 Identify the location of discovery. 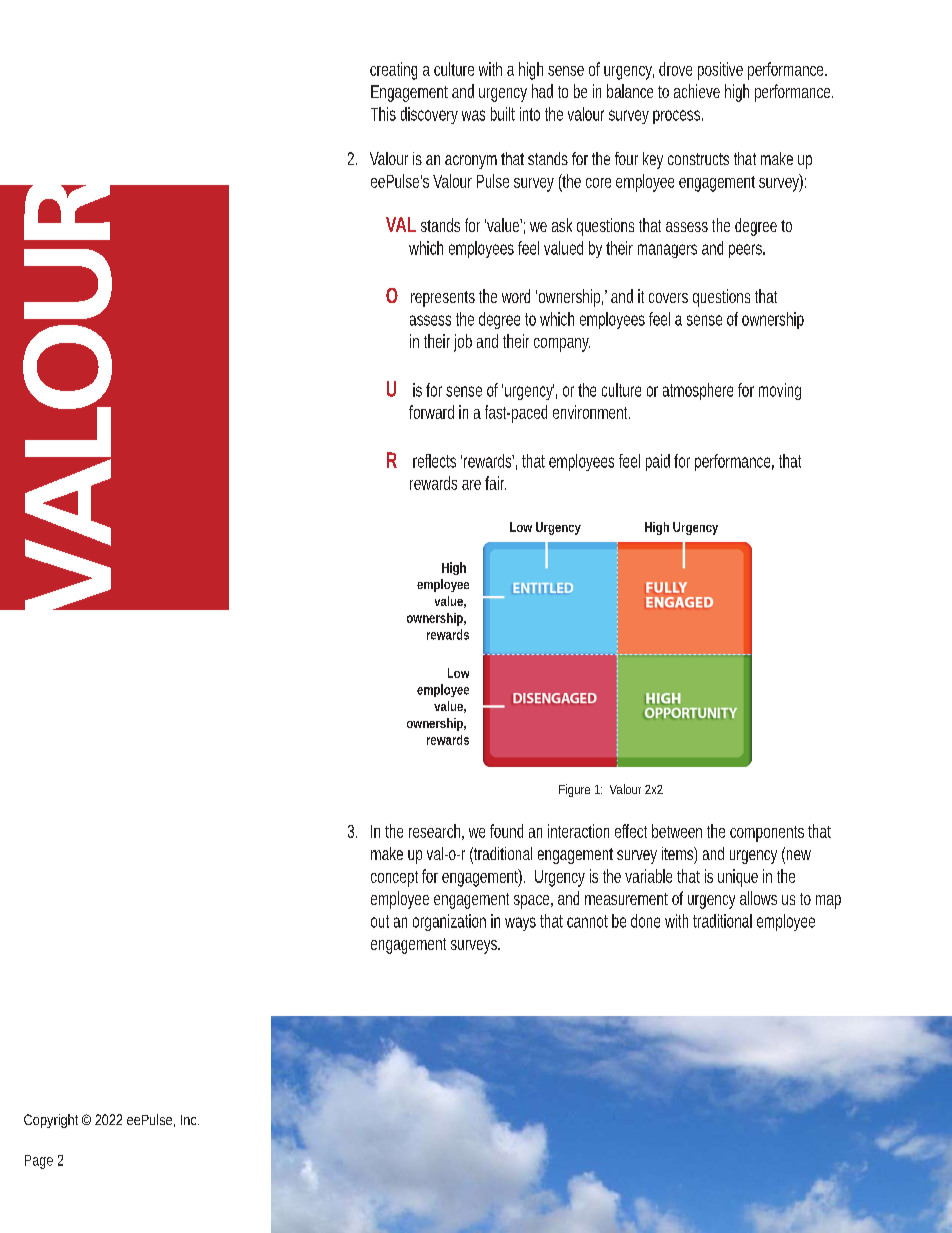
(429, 115).
